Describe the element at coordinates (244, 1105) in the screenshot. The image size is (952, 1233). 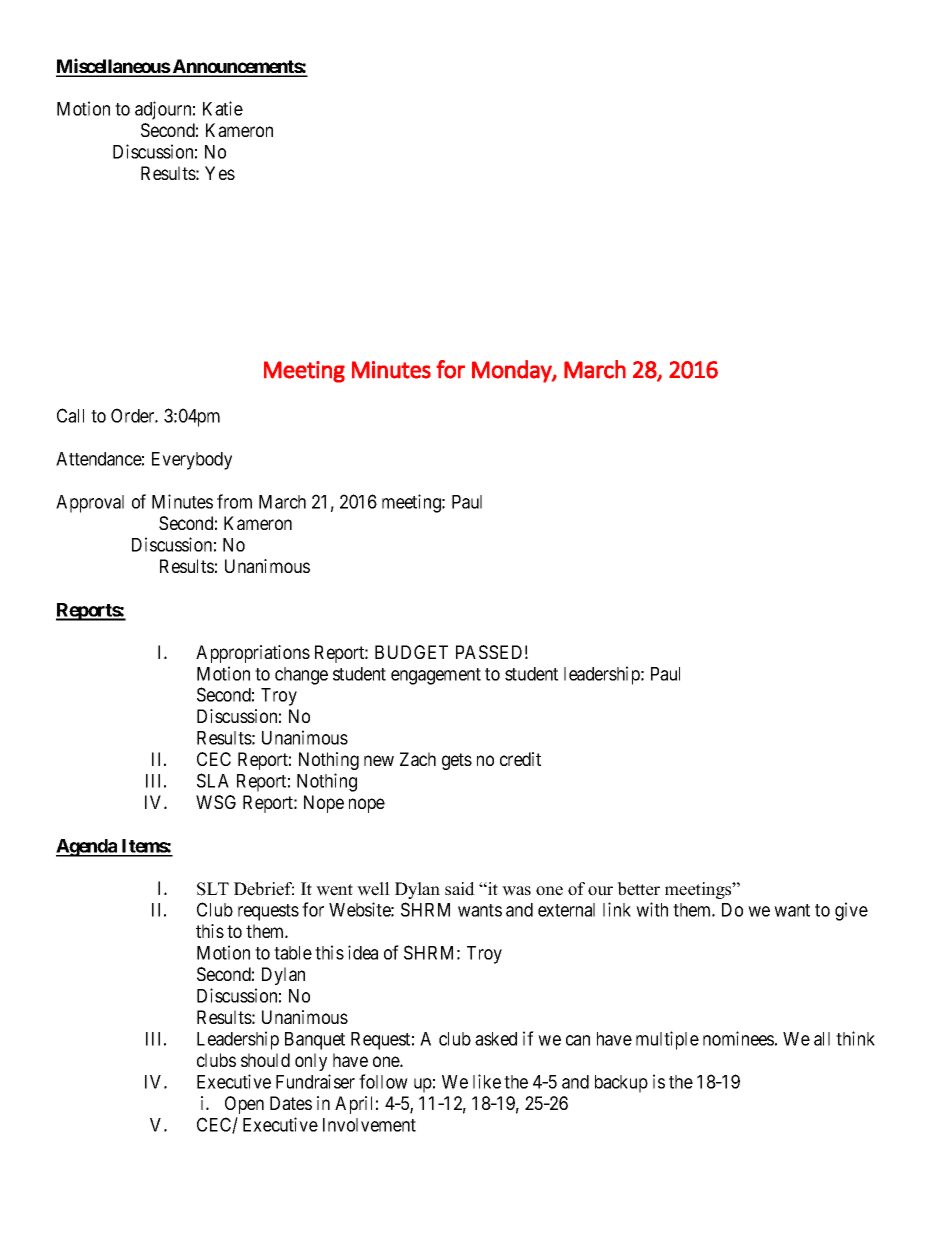
I see `Open` at that location.
